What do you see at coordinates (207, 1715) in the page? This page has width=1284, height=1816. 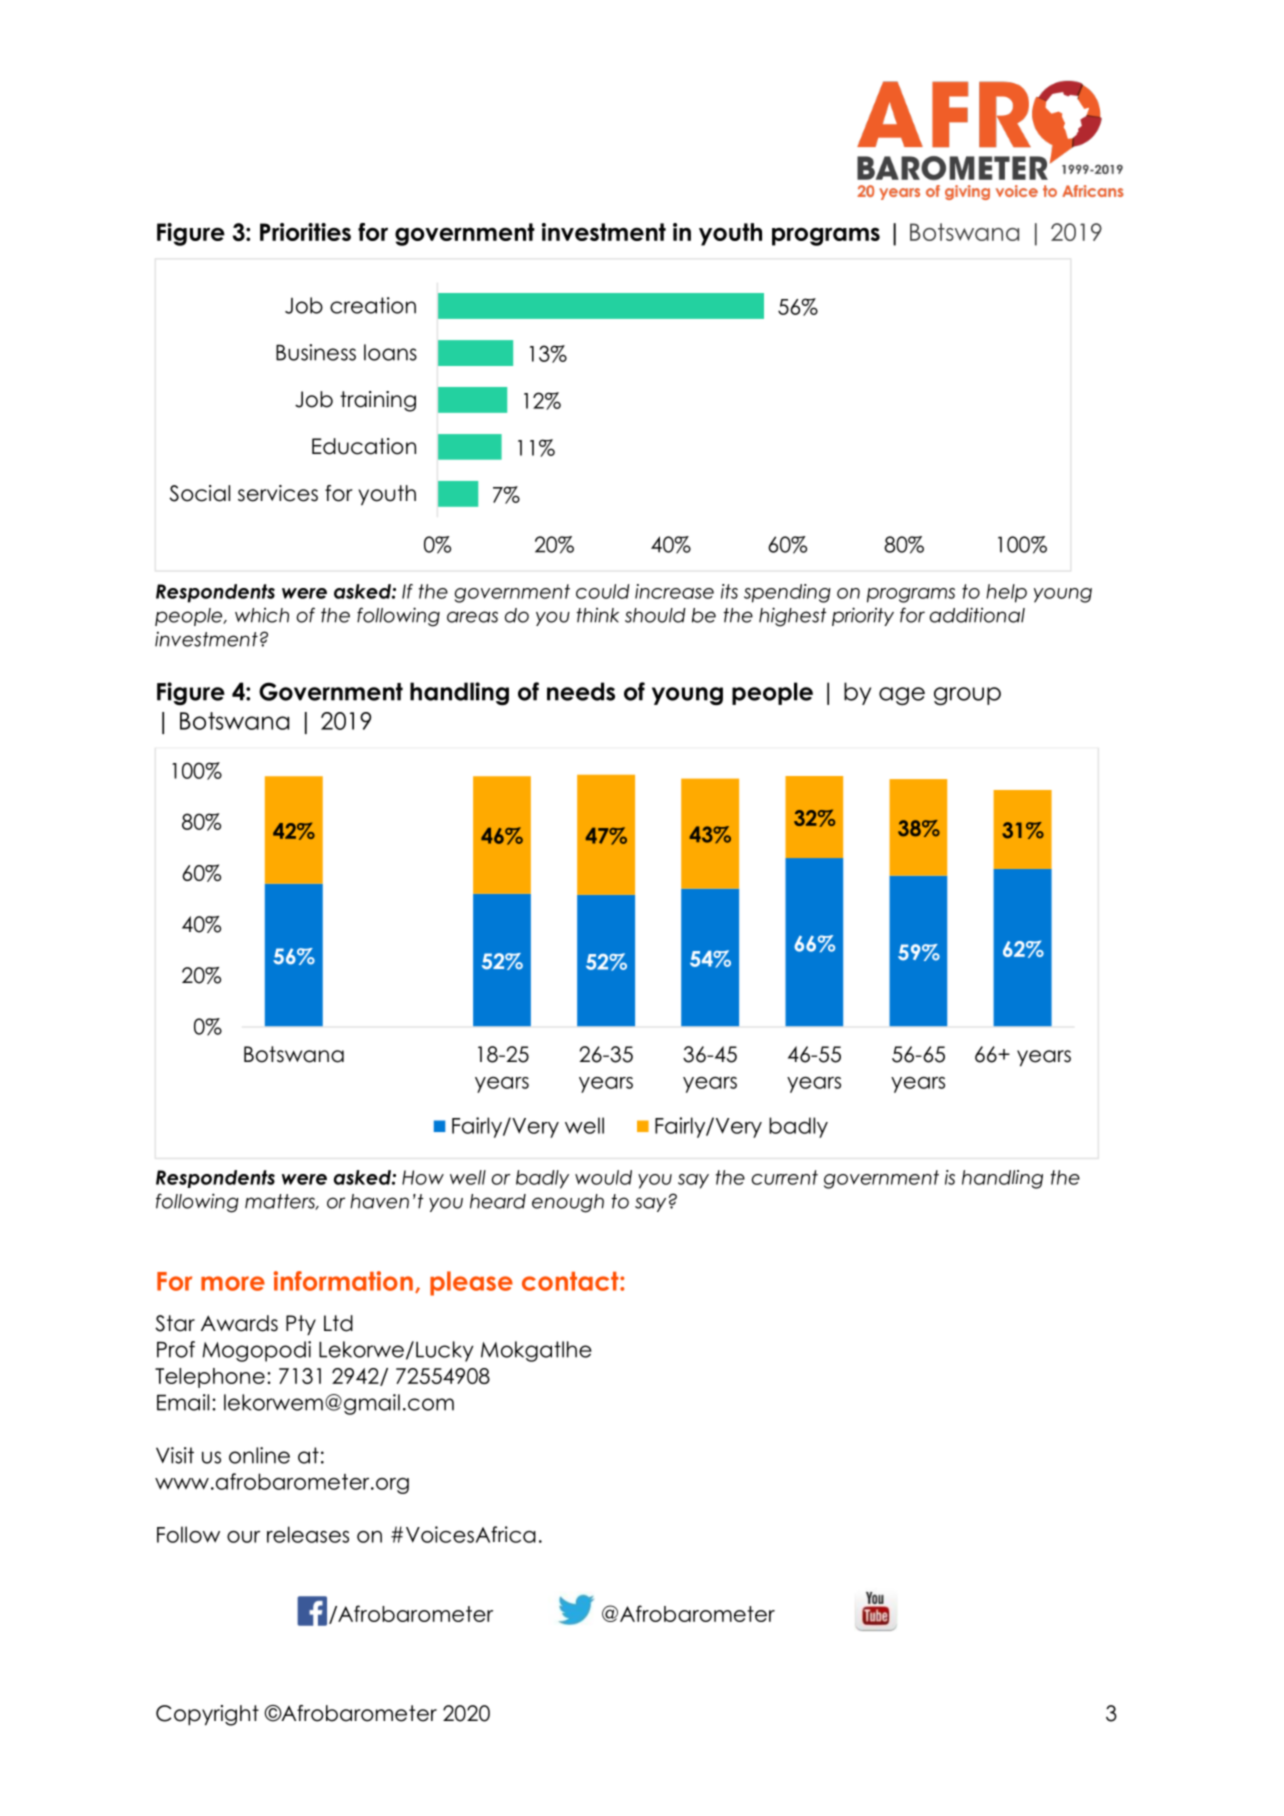 I see `Copyright` at bounding box center [207, 1715].
